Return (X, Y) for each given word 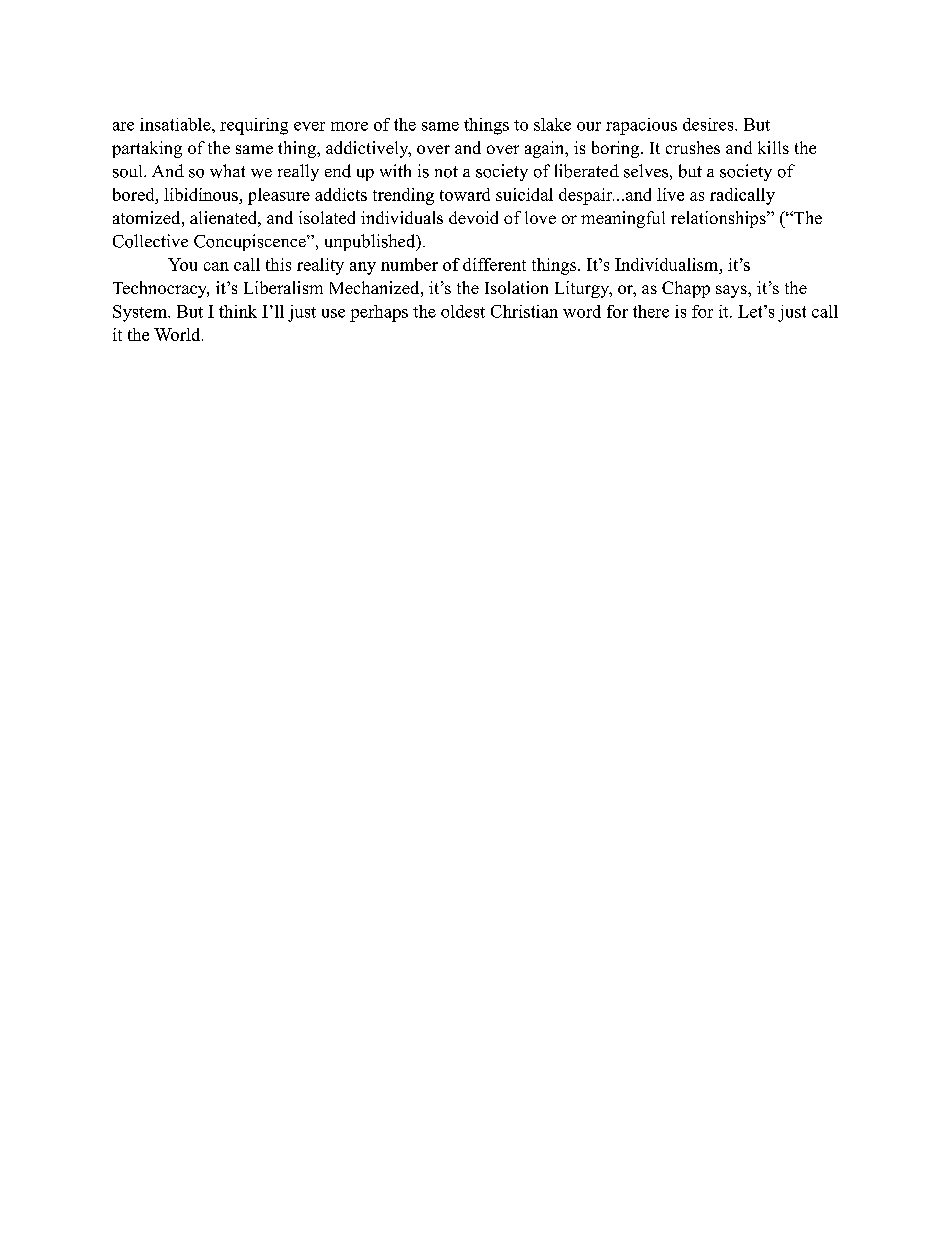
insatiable (176, 124)
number (409, 264)
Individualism (668, 264)
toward (465, 194)
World (178, 334)
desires (709, 124)
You (182, 264)
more (349, 126)
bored (135, 194)
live (670, 194)
